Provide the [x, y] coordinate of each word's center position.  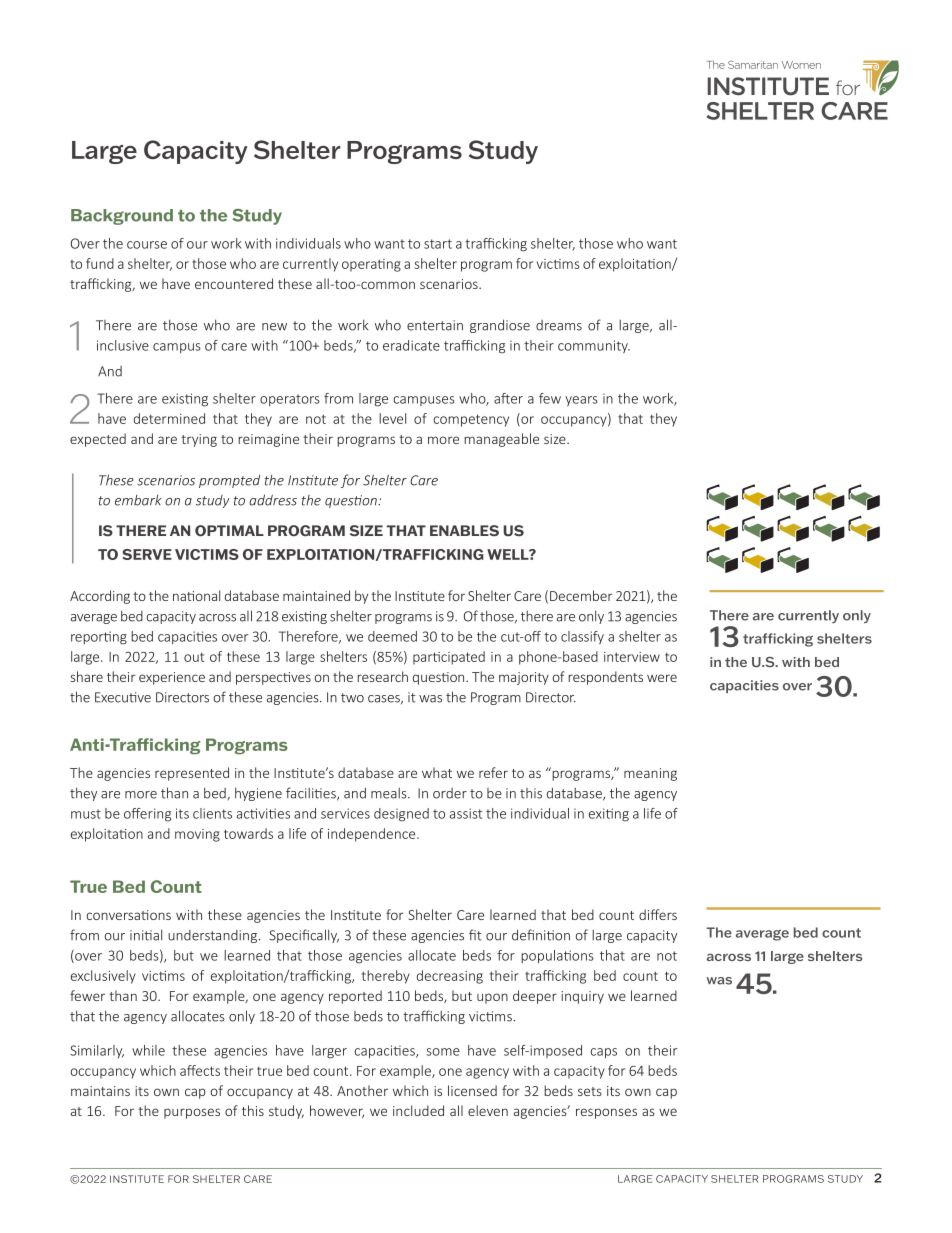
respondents [605, 678]
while [148, 1050]
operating [371, 265]
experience [172, 678]
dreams [559, 325]
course [147, 245]
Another [362, 1090]
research [382, 676]
